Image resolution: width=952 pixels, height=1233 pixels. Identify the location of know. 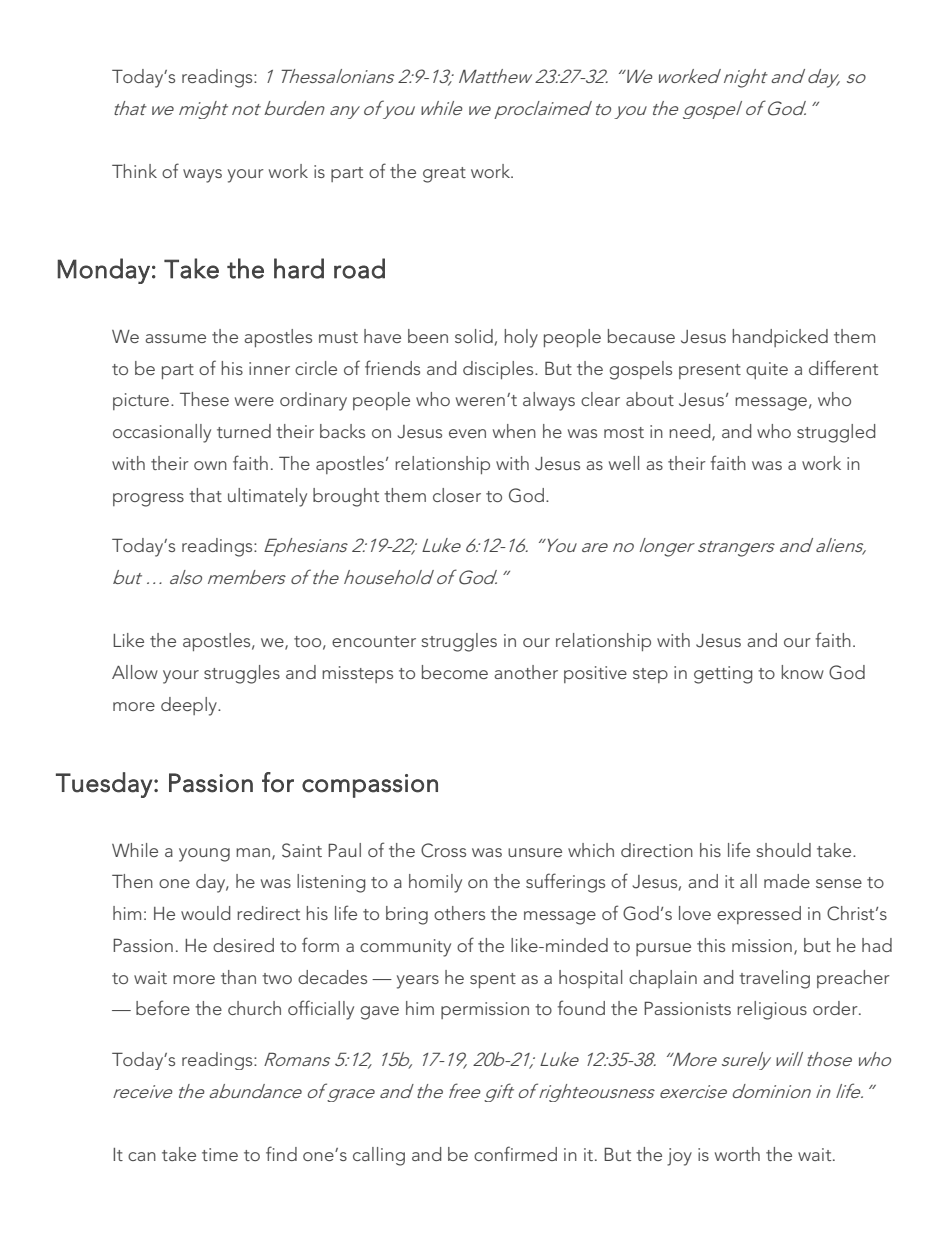
(802, 672).
